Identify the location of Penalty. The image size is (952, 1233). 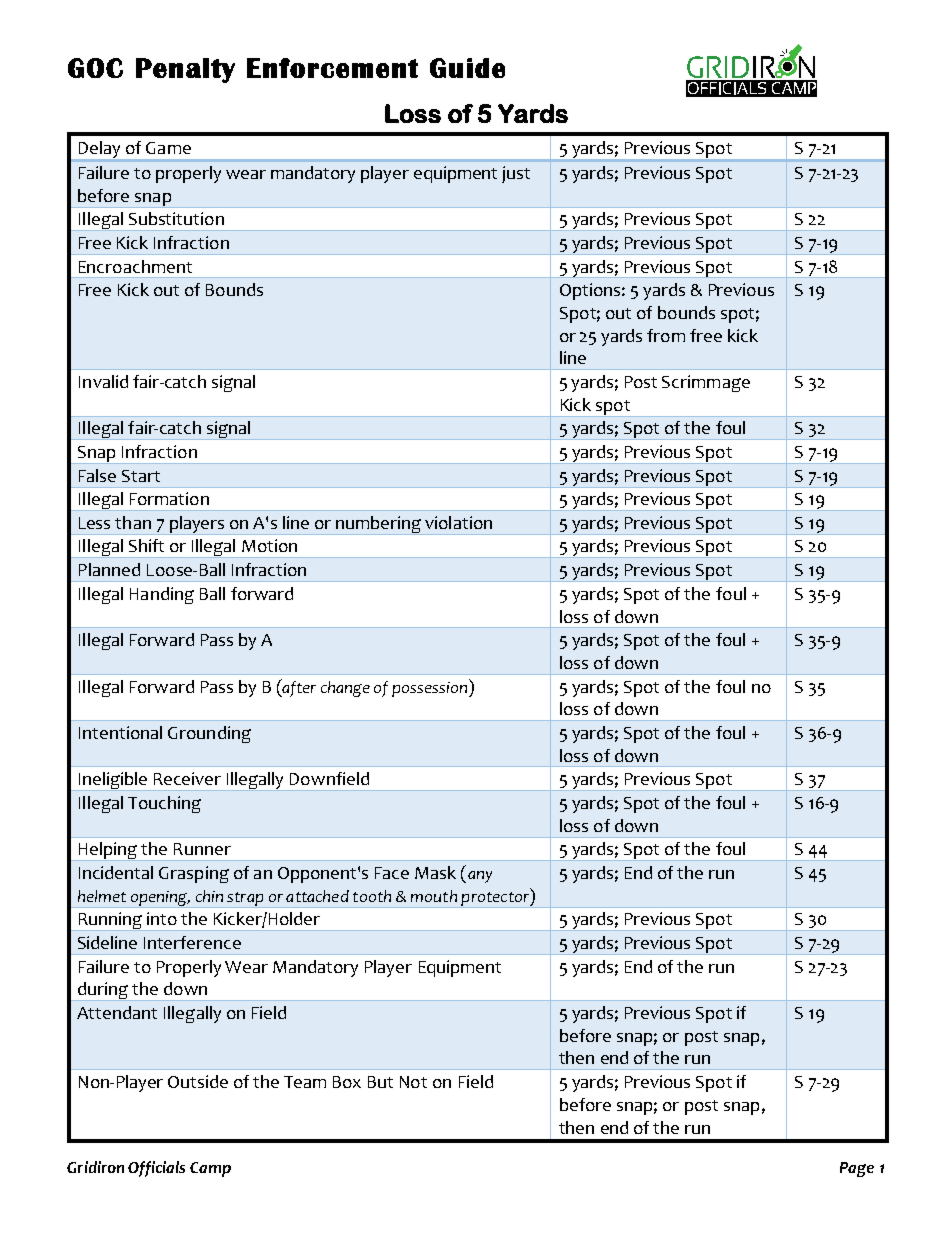
(185, 70).
